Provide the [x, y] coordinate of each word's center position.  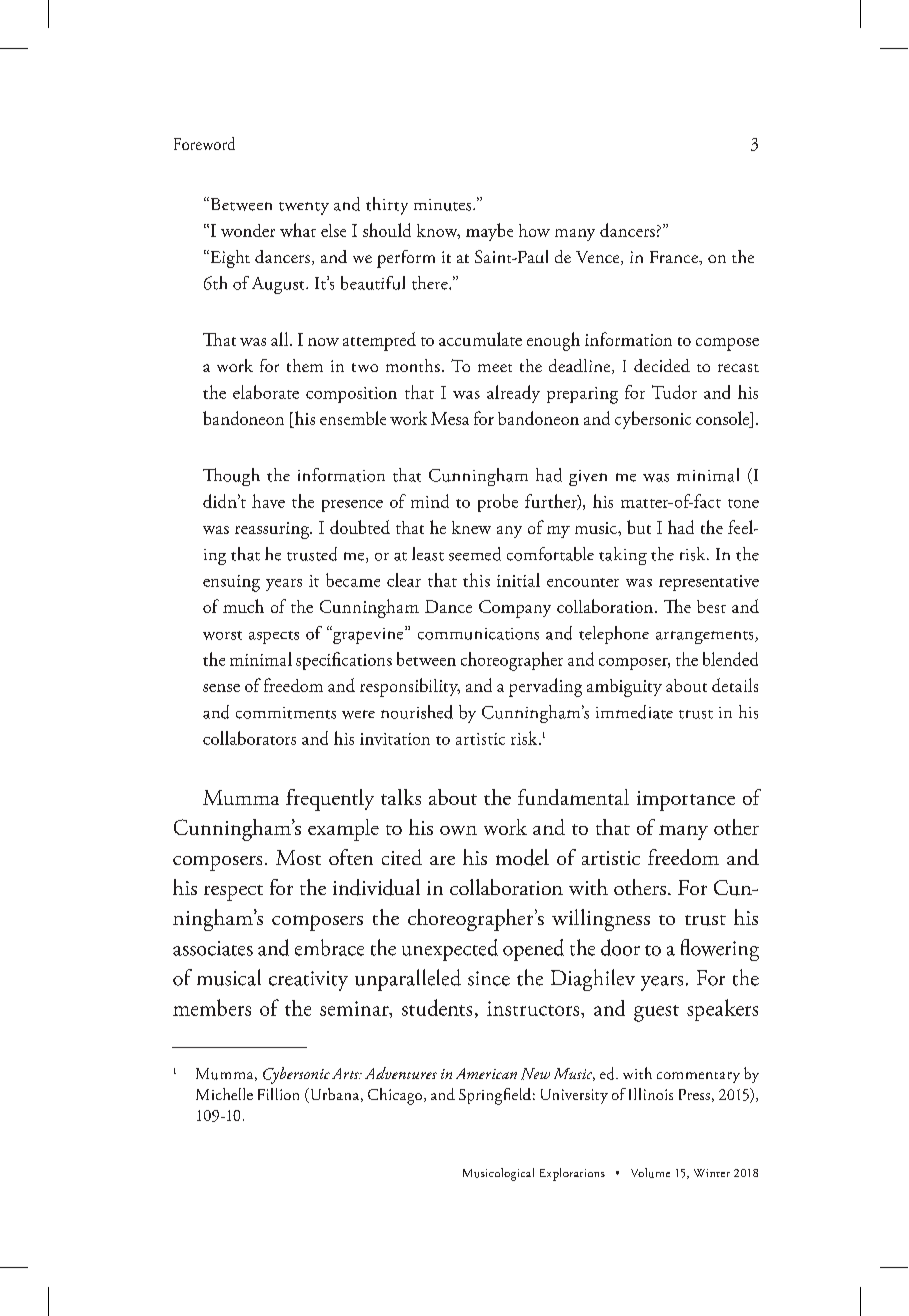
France [675, 257]
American [486, 1073]
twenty [304, 208]
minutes [444, 205]
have [268, 501]
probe [498, 503]
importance [686, 801]
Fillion [278, 1094]
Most [298, 857]
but [639, 527]
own [458, 830]
